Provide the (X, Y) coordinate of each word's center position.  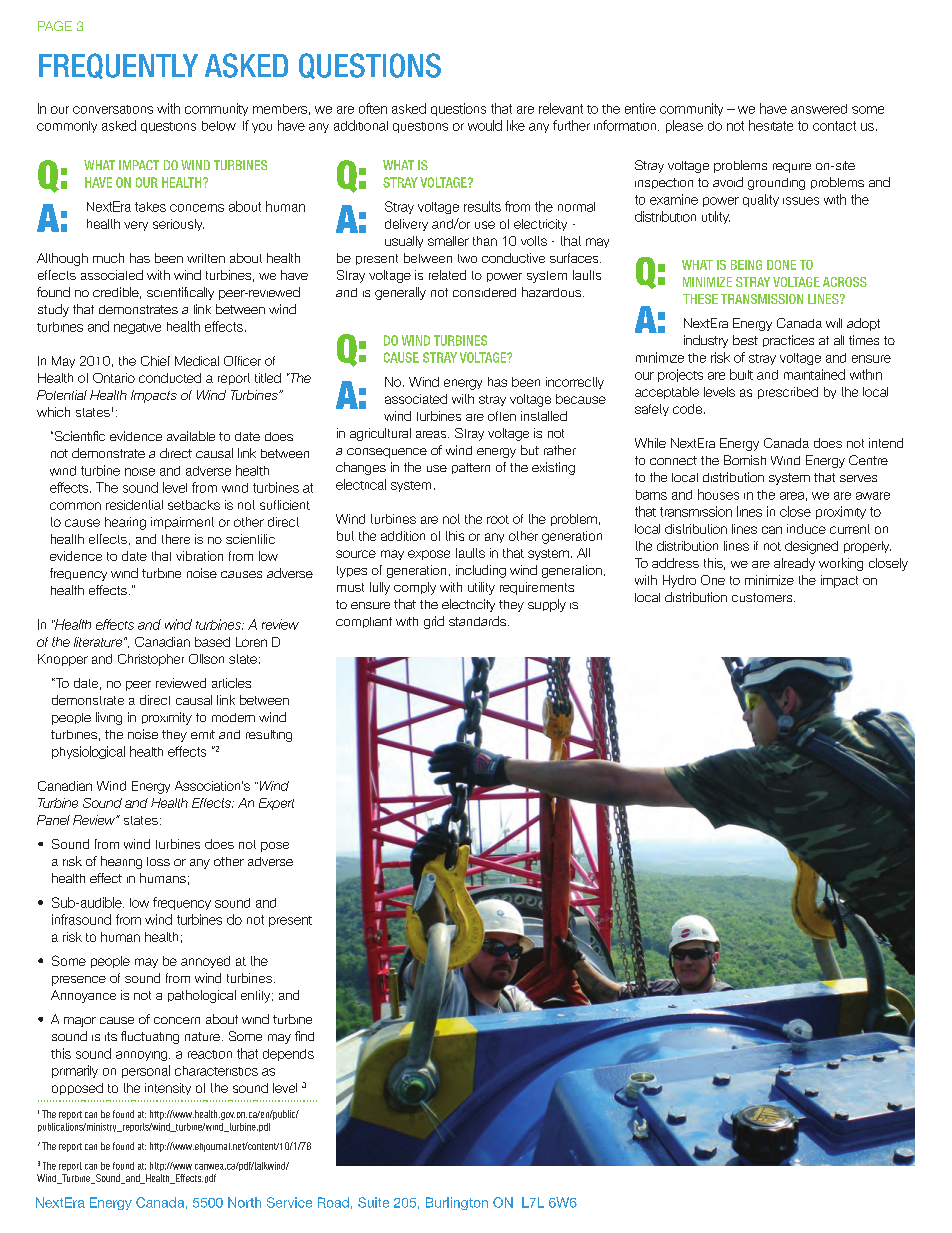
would (485, 125)
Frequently (118, 66)
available (191, 436)
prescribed (788, 393)
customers (763, 597)
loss (158, 861)
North (244, 1202)
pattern (471, 468)
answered (819, 109)
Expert (276, 804)
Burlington (457, 1203)
